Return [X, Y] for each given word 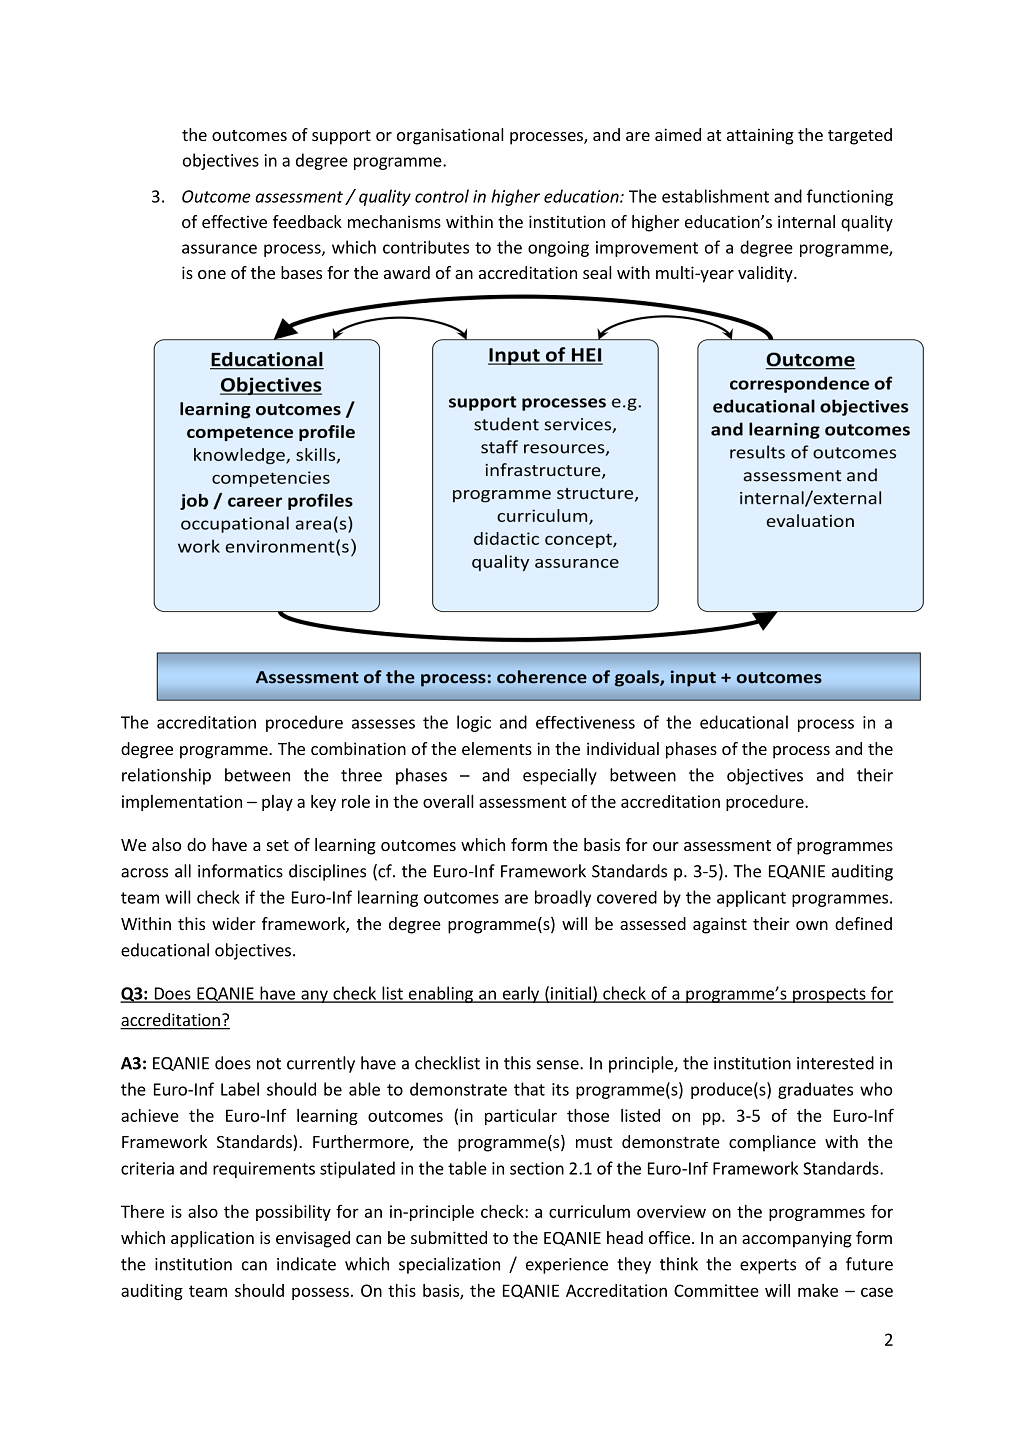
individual [623, 748]
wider [234, 923]
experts [768, 1266]
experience [567, 1266]
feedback [307, 221]
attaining [760, 136]
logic [474, 723]
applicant [751, 898]
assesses [383, 724]
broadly [563, 898]
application [212, 1239]
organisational [450, 136]
